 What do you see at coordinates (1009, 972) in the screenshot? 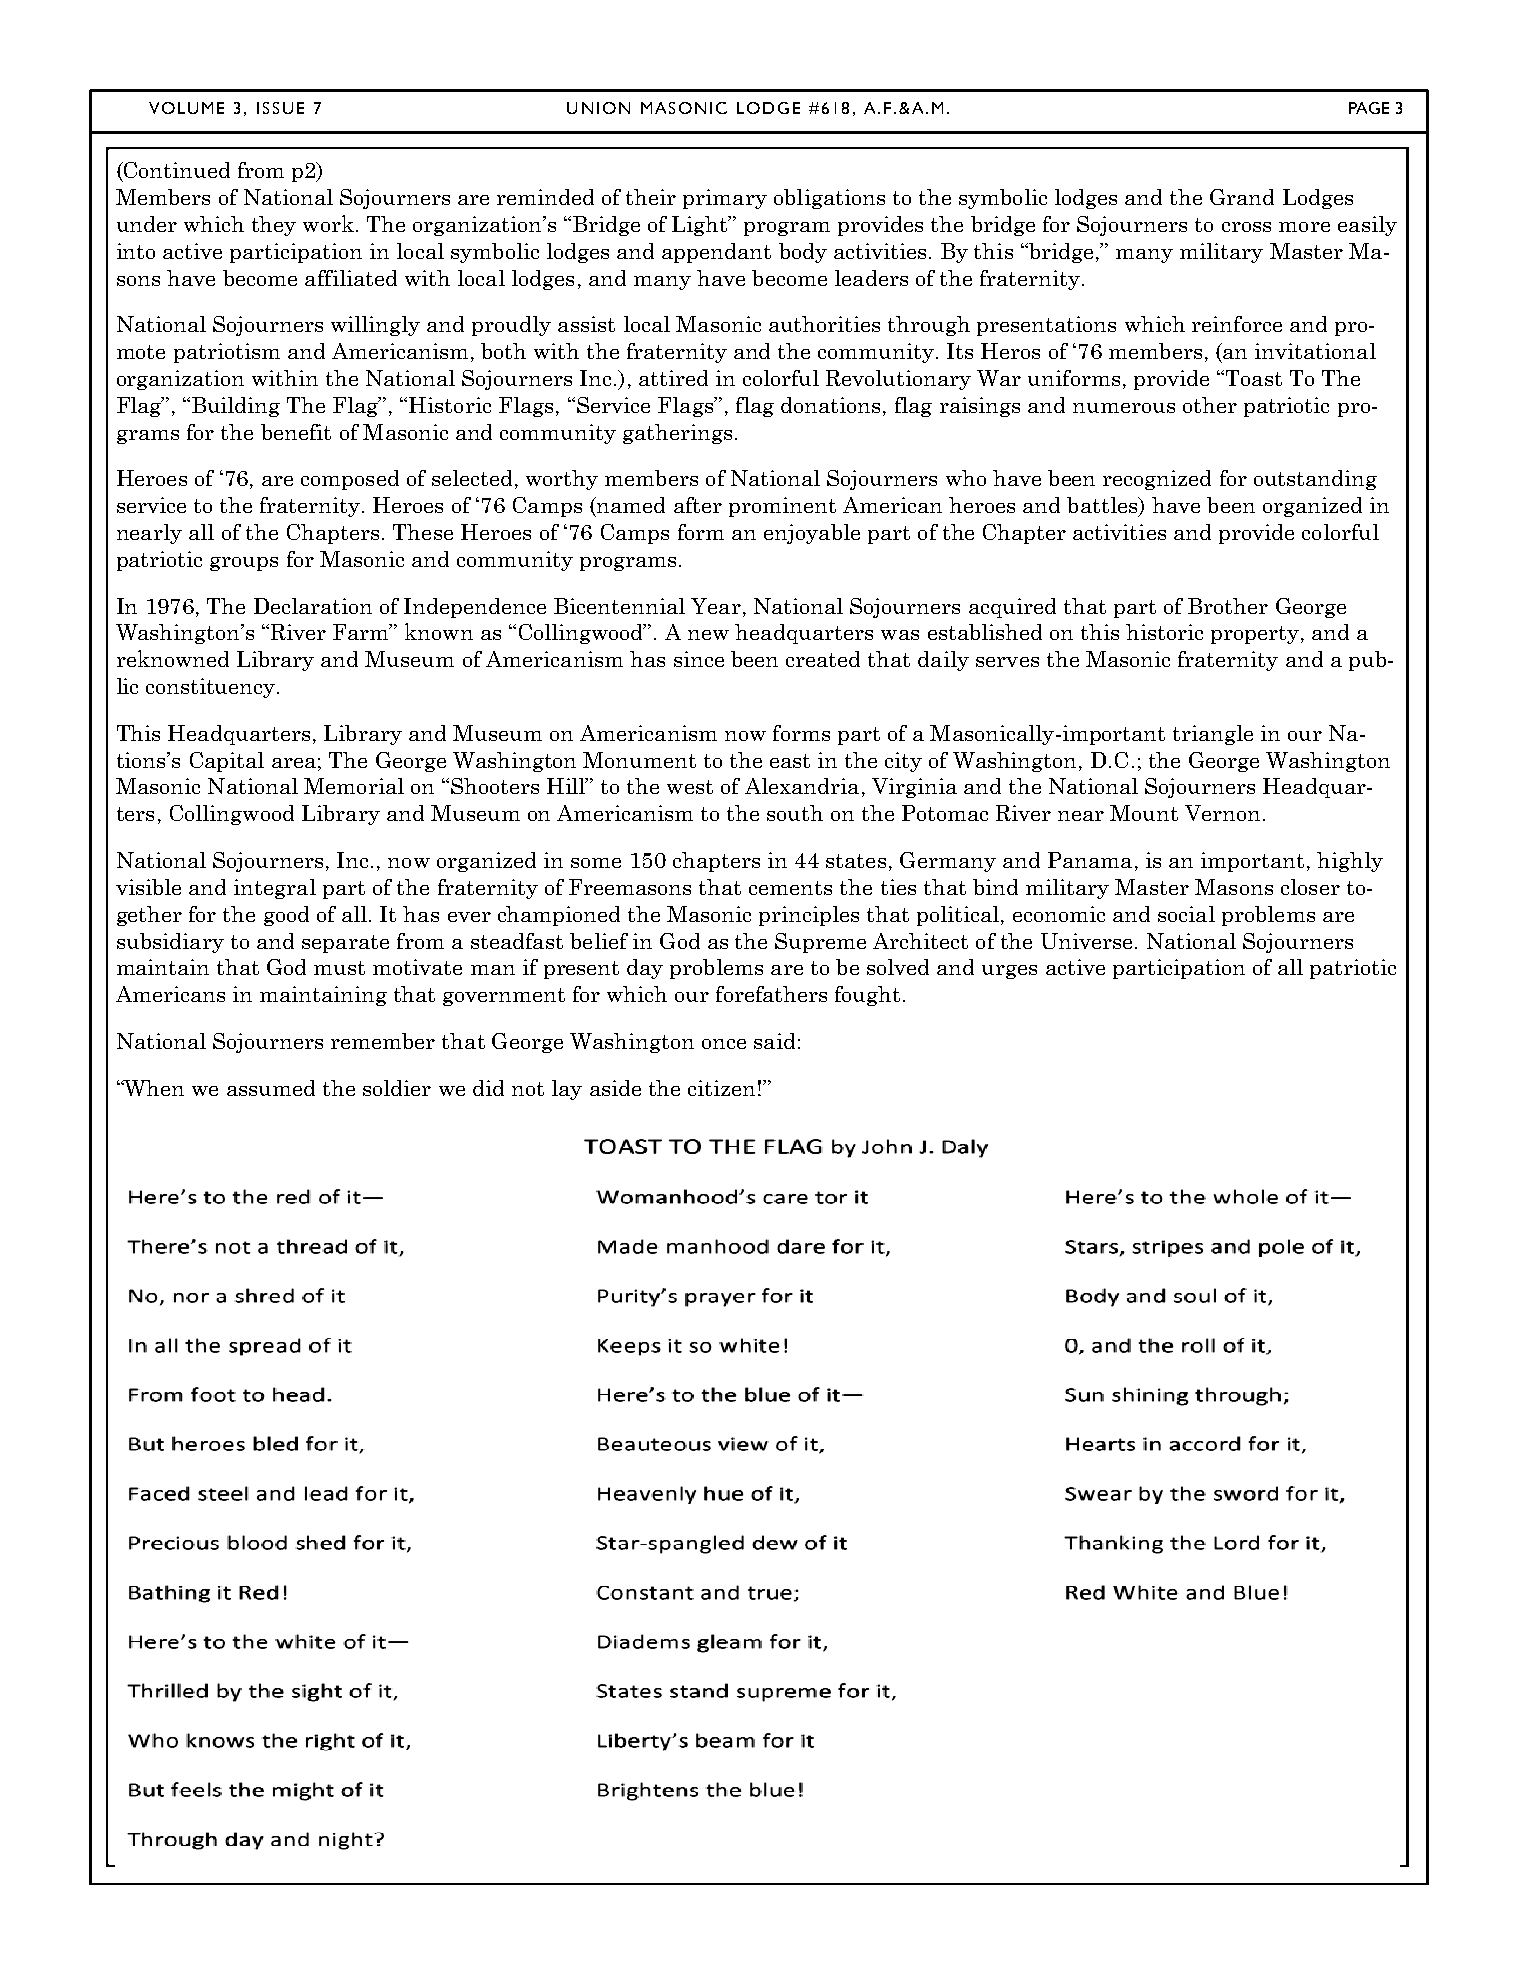
I see `urges` at bounding box center [1009, 972].
